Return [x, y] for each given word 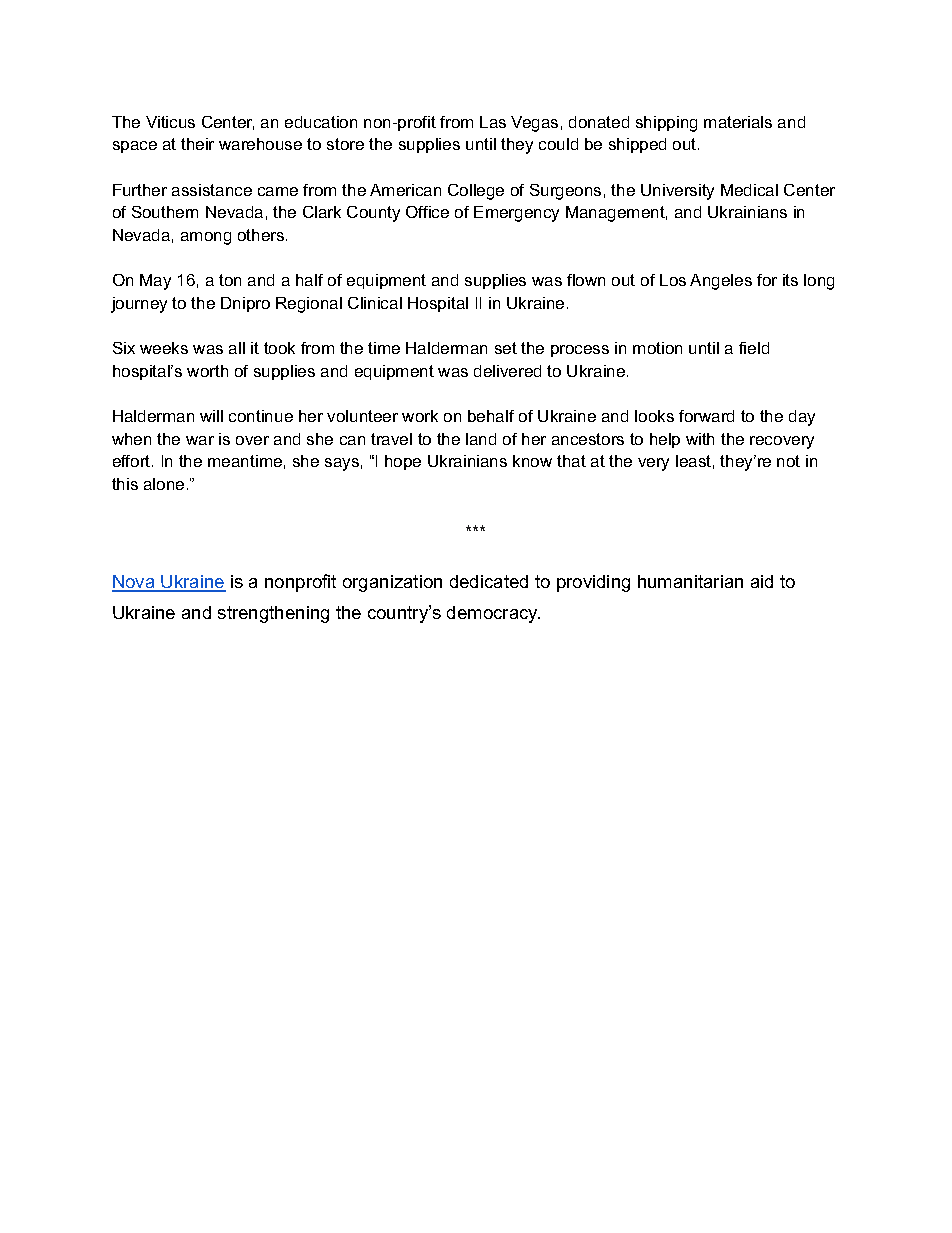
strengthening [273, 614]
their [197, 144]
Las [493, 122]
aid [762, 581]
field [754, 348]
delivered [507, 371]
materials [738, 122]
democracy [493, 614]
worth [207, 371]
